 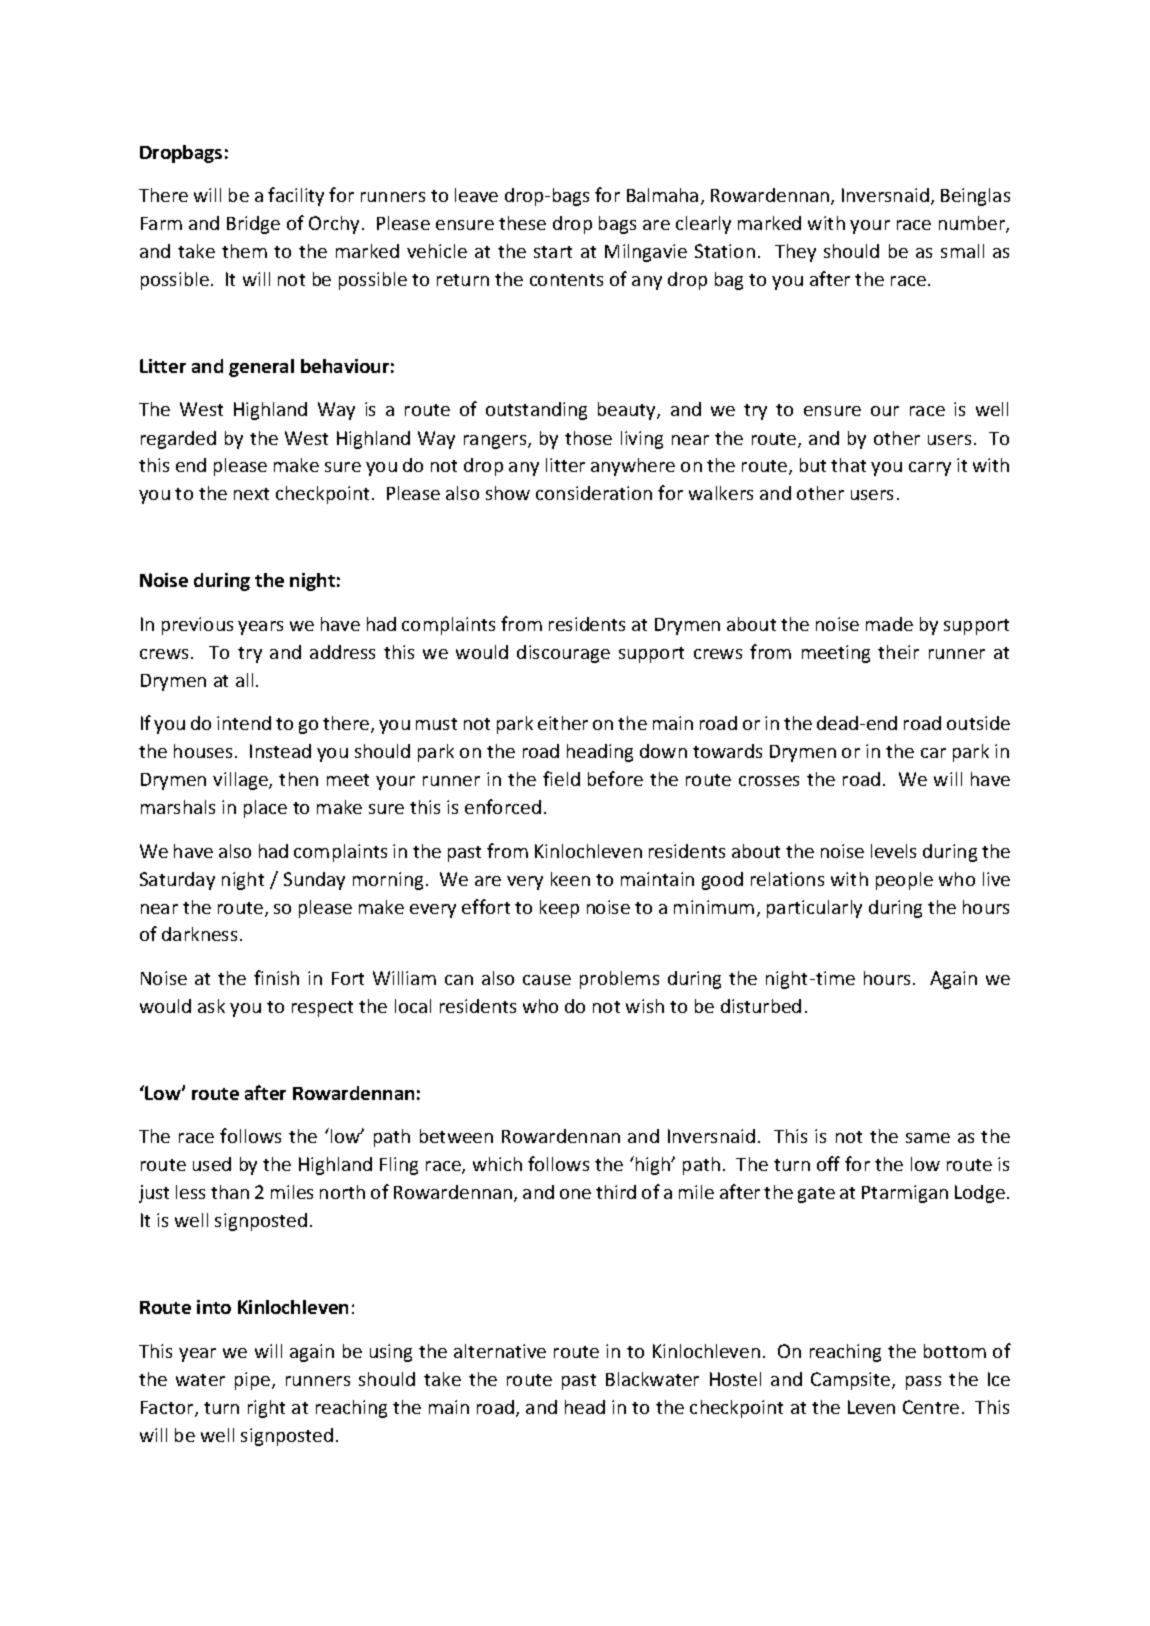 I want to click on small, so click(x=962, y=251).
